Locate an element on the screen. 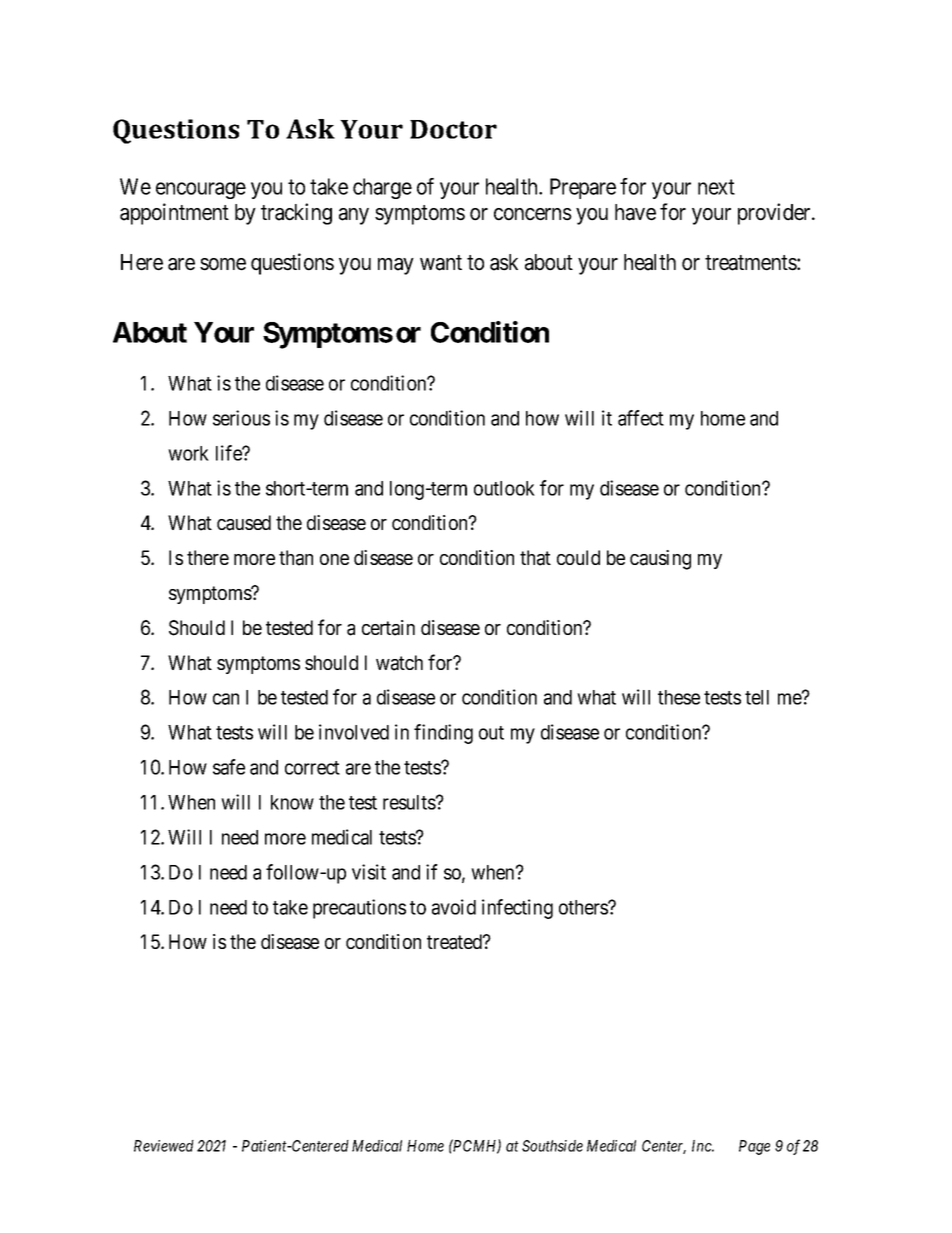 The height and width of the screenshot is (1233, 952). encourage is located at coordinates (201, 190).
